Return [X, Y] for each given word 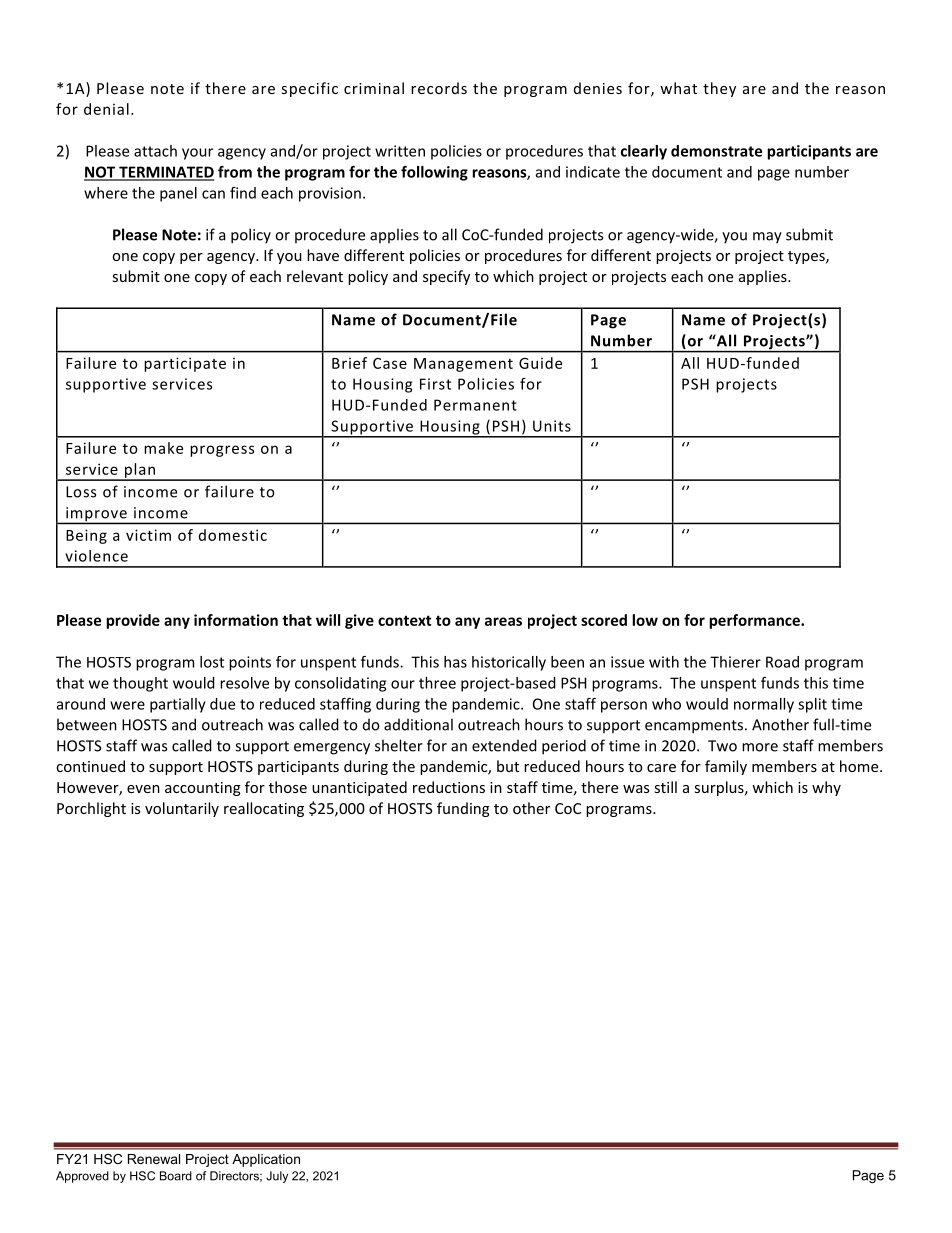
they [719, 89]
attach [155, 151]
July [277, 1177]
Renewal [154, 1159]
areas [503, 621]
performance [755, 621]
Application [266, 1160]
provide [133, 621]
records [439, 88]
